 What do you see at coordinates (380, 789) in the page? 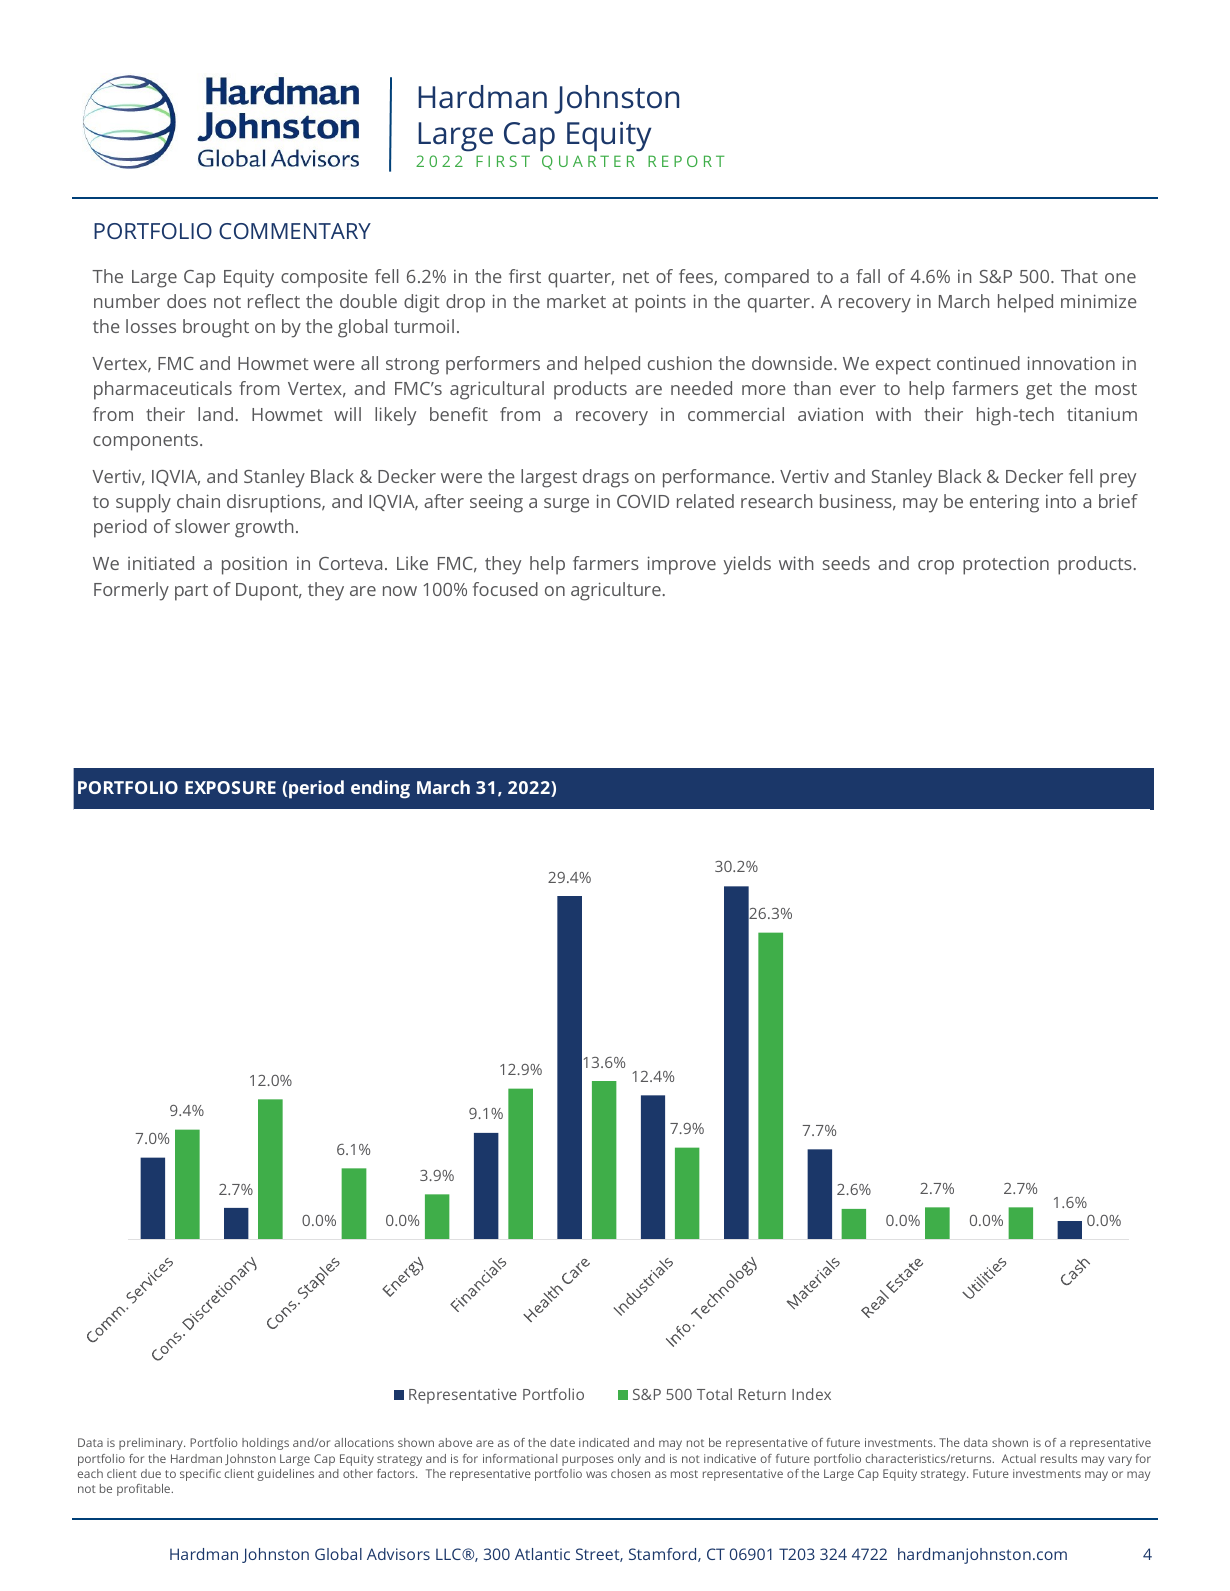
I see `ending` at bounding box center [380, 789].
